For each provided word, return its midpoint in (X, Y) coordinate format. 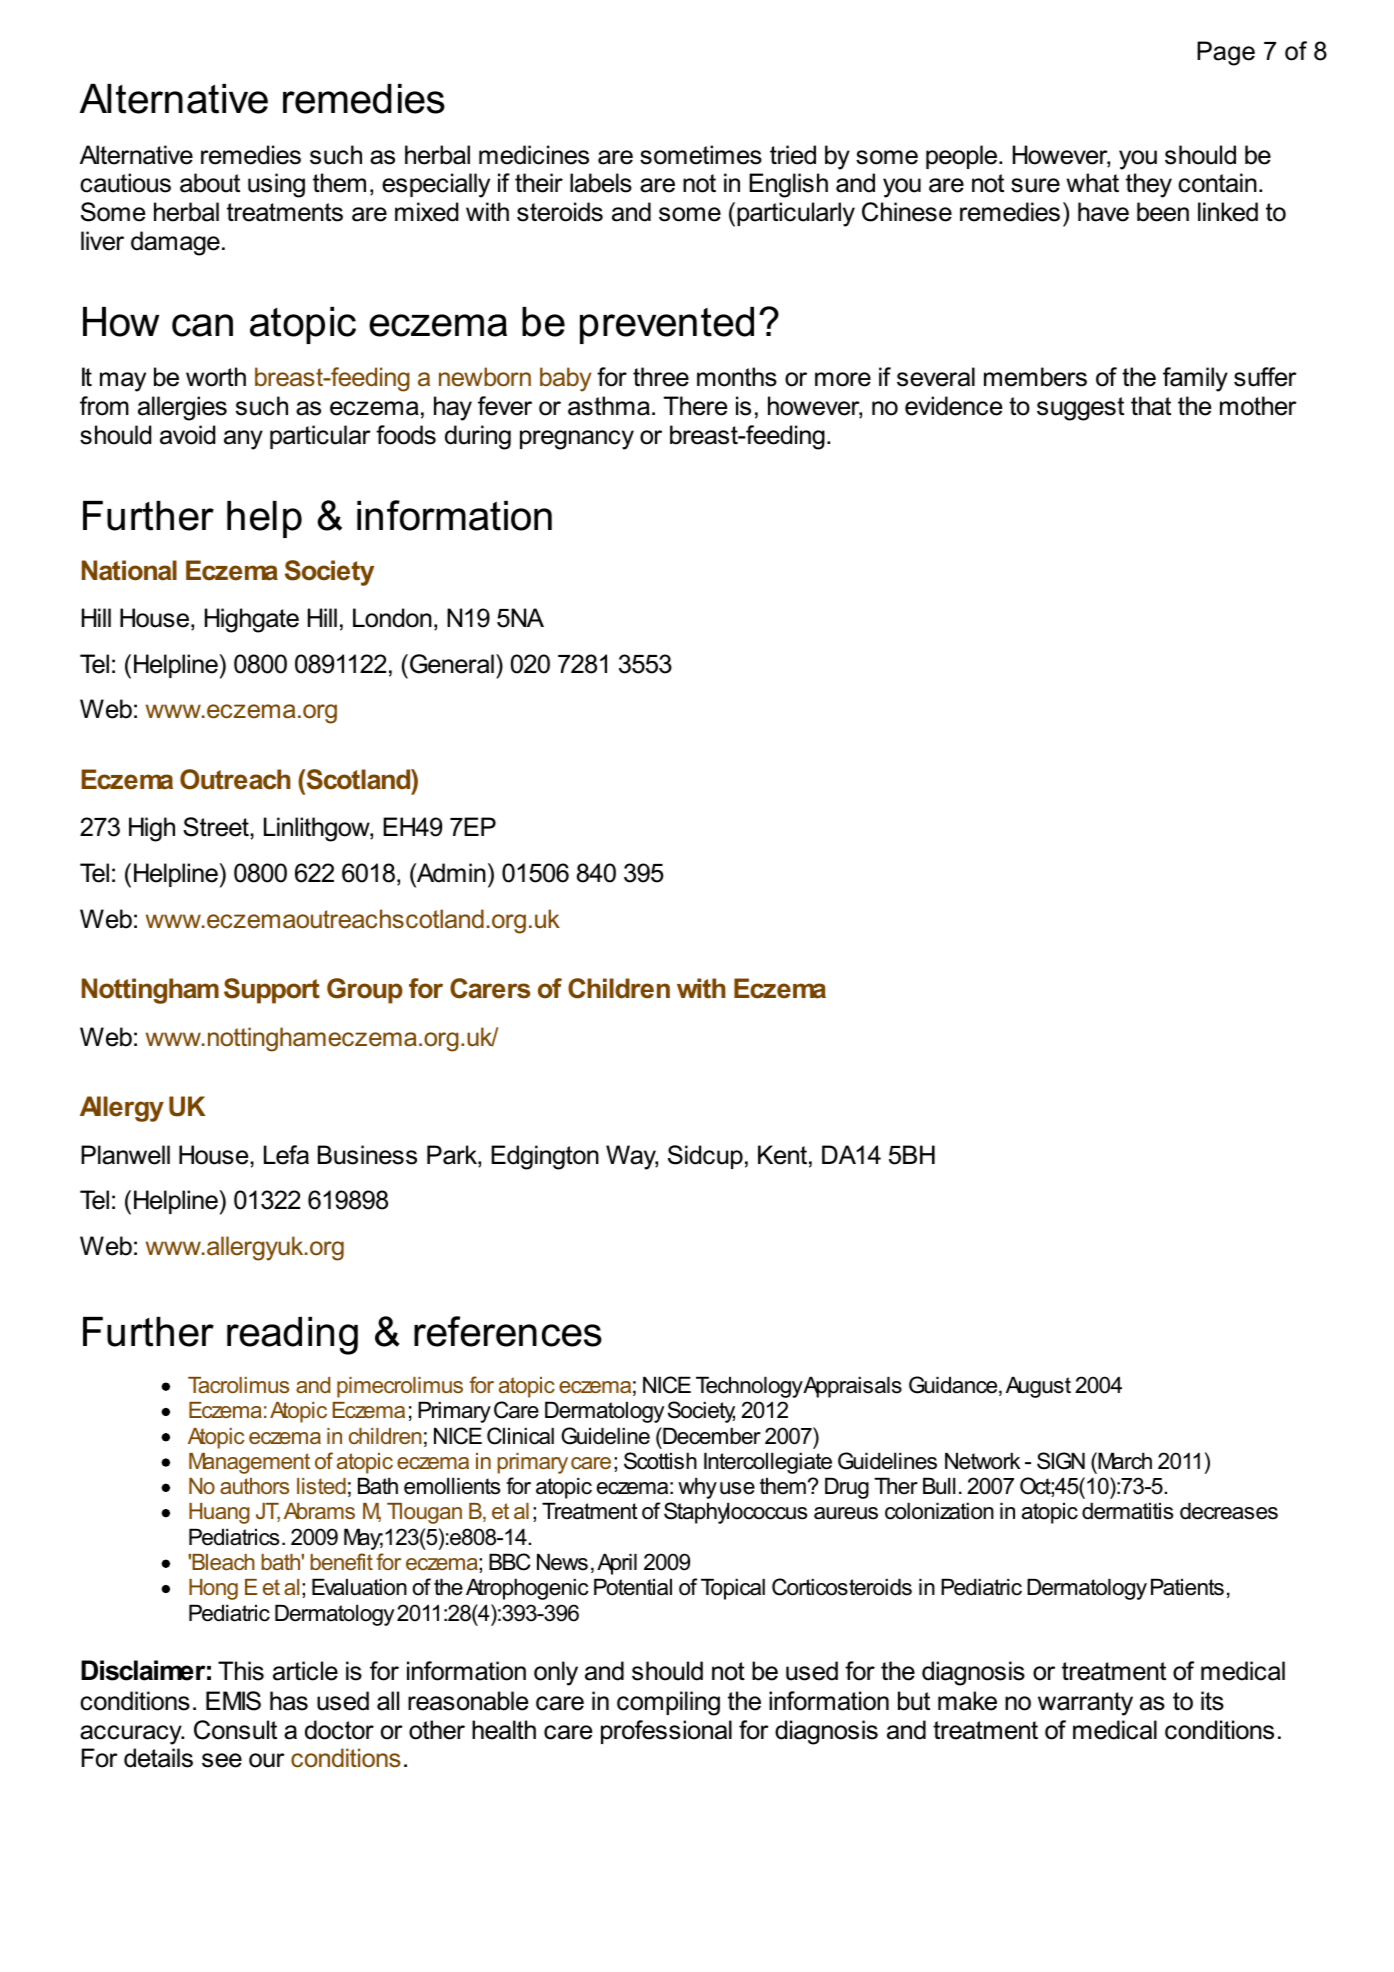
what (1092, 183)
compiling (668, 1703)
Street (217, 827)
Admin (450, 873)
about (210, 183)
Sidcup (705, 1157)
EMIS (233, 1701)
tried (793, 155)
